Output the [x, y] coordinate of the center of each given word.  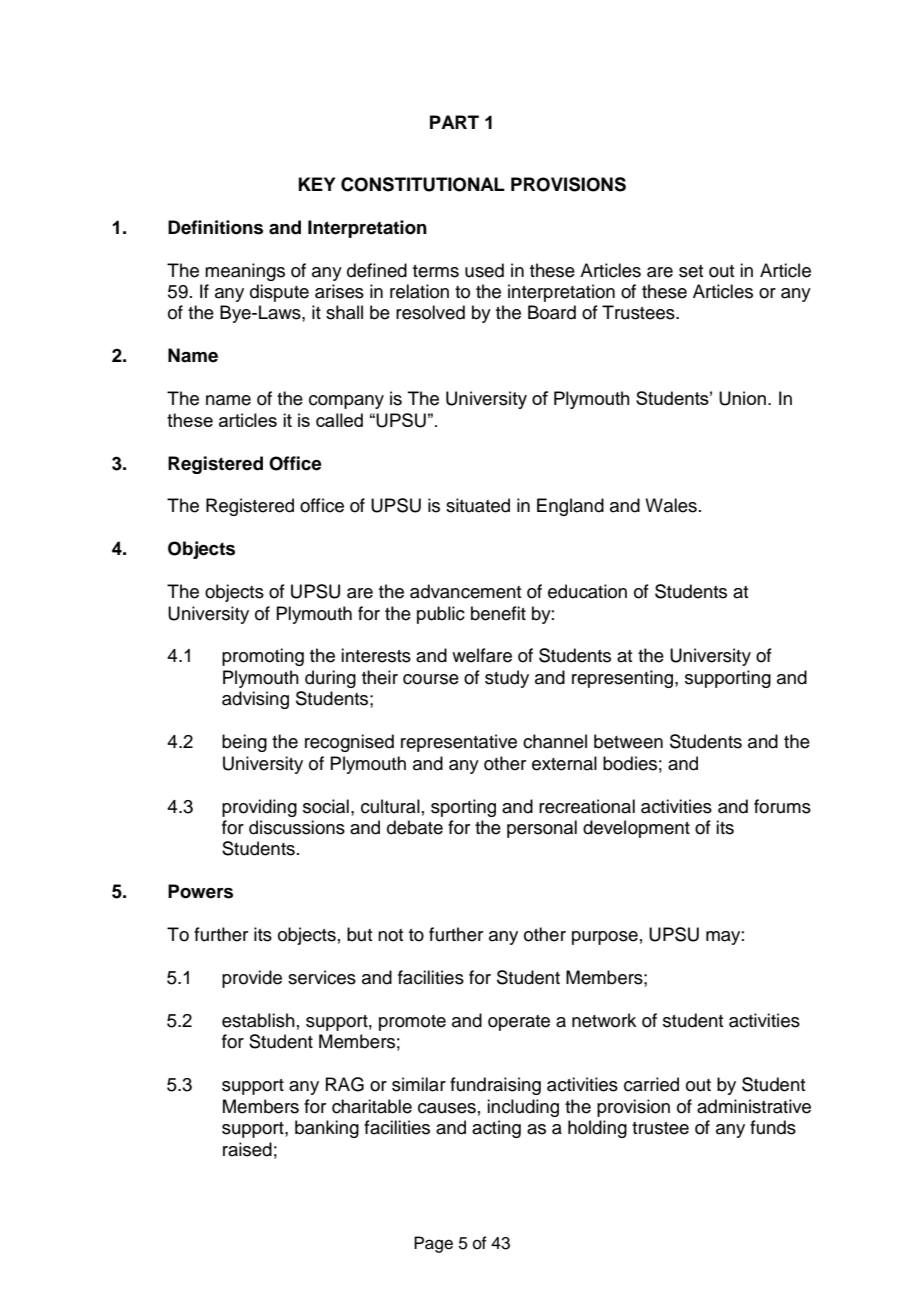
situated [478, 505]
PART [454, 122]
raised [247, 1149]
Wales [671, 505]
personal [542, 829]
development [636, 829]
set [691, 271]
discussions [297, 827]
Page [433, 1244]
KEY [317, 184]
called [339, 420]
